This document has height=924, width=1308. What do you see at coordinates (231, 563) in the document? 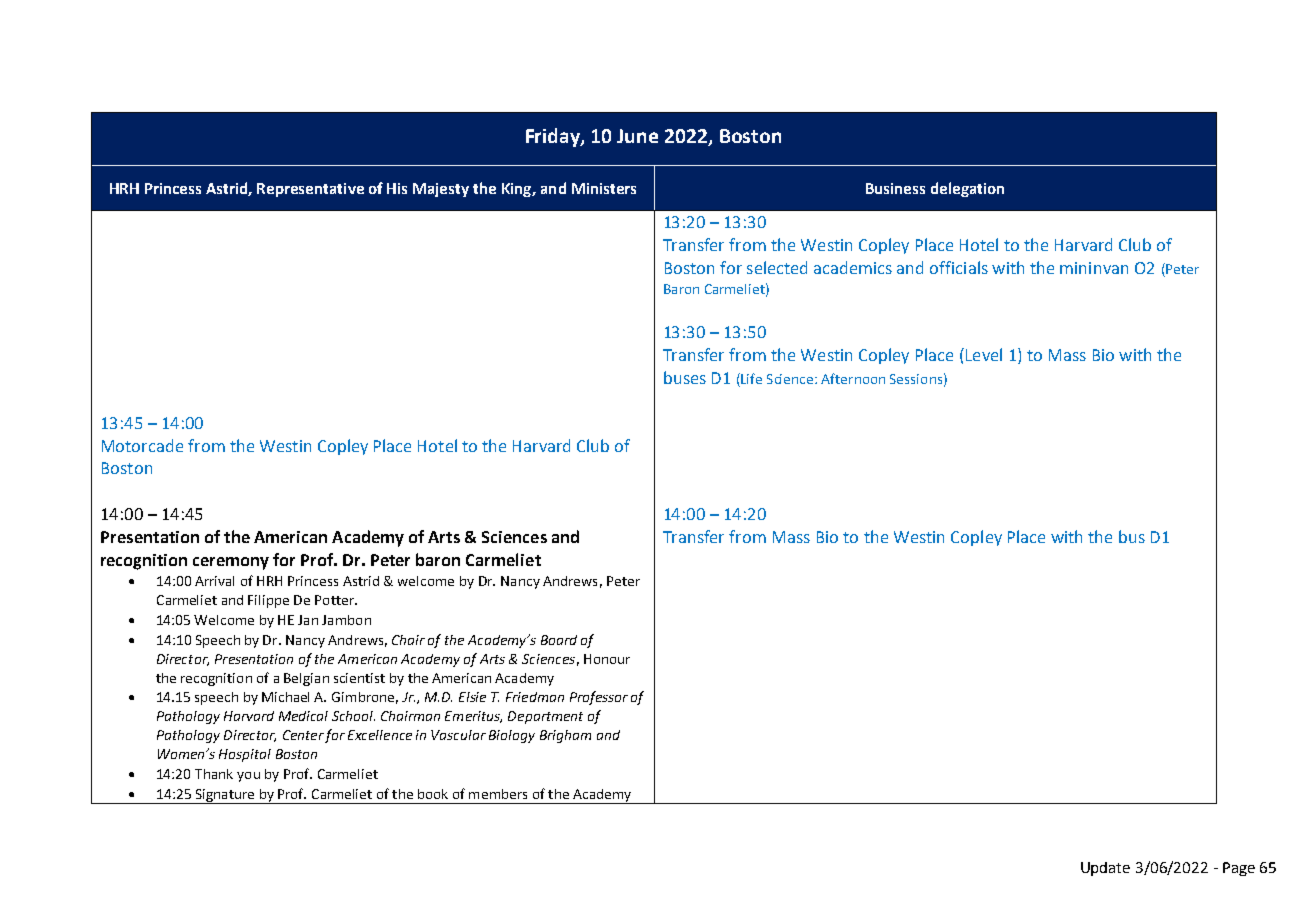
I see `ceremony` at bounding box center [231, 563].
